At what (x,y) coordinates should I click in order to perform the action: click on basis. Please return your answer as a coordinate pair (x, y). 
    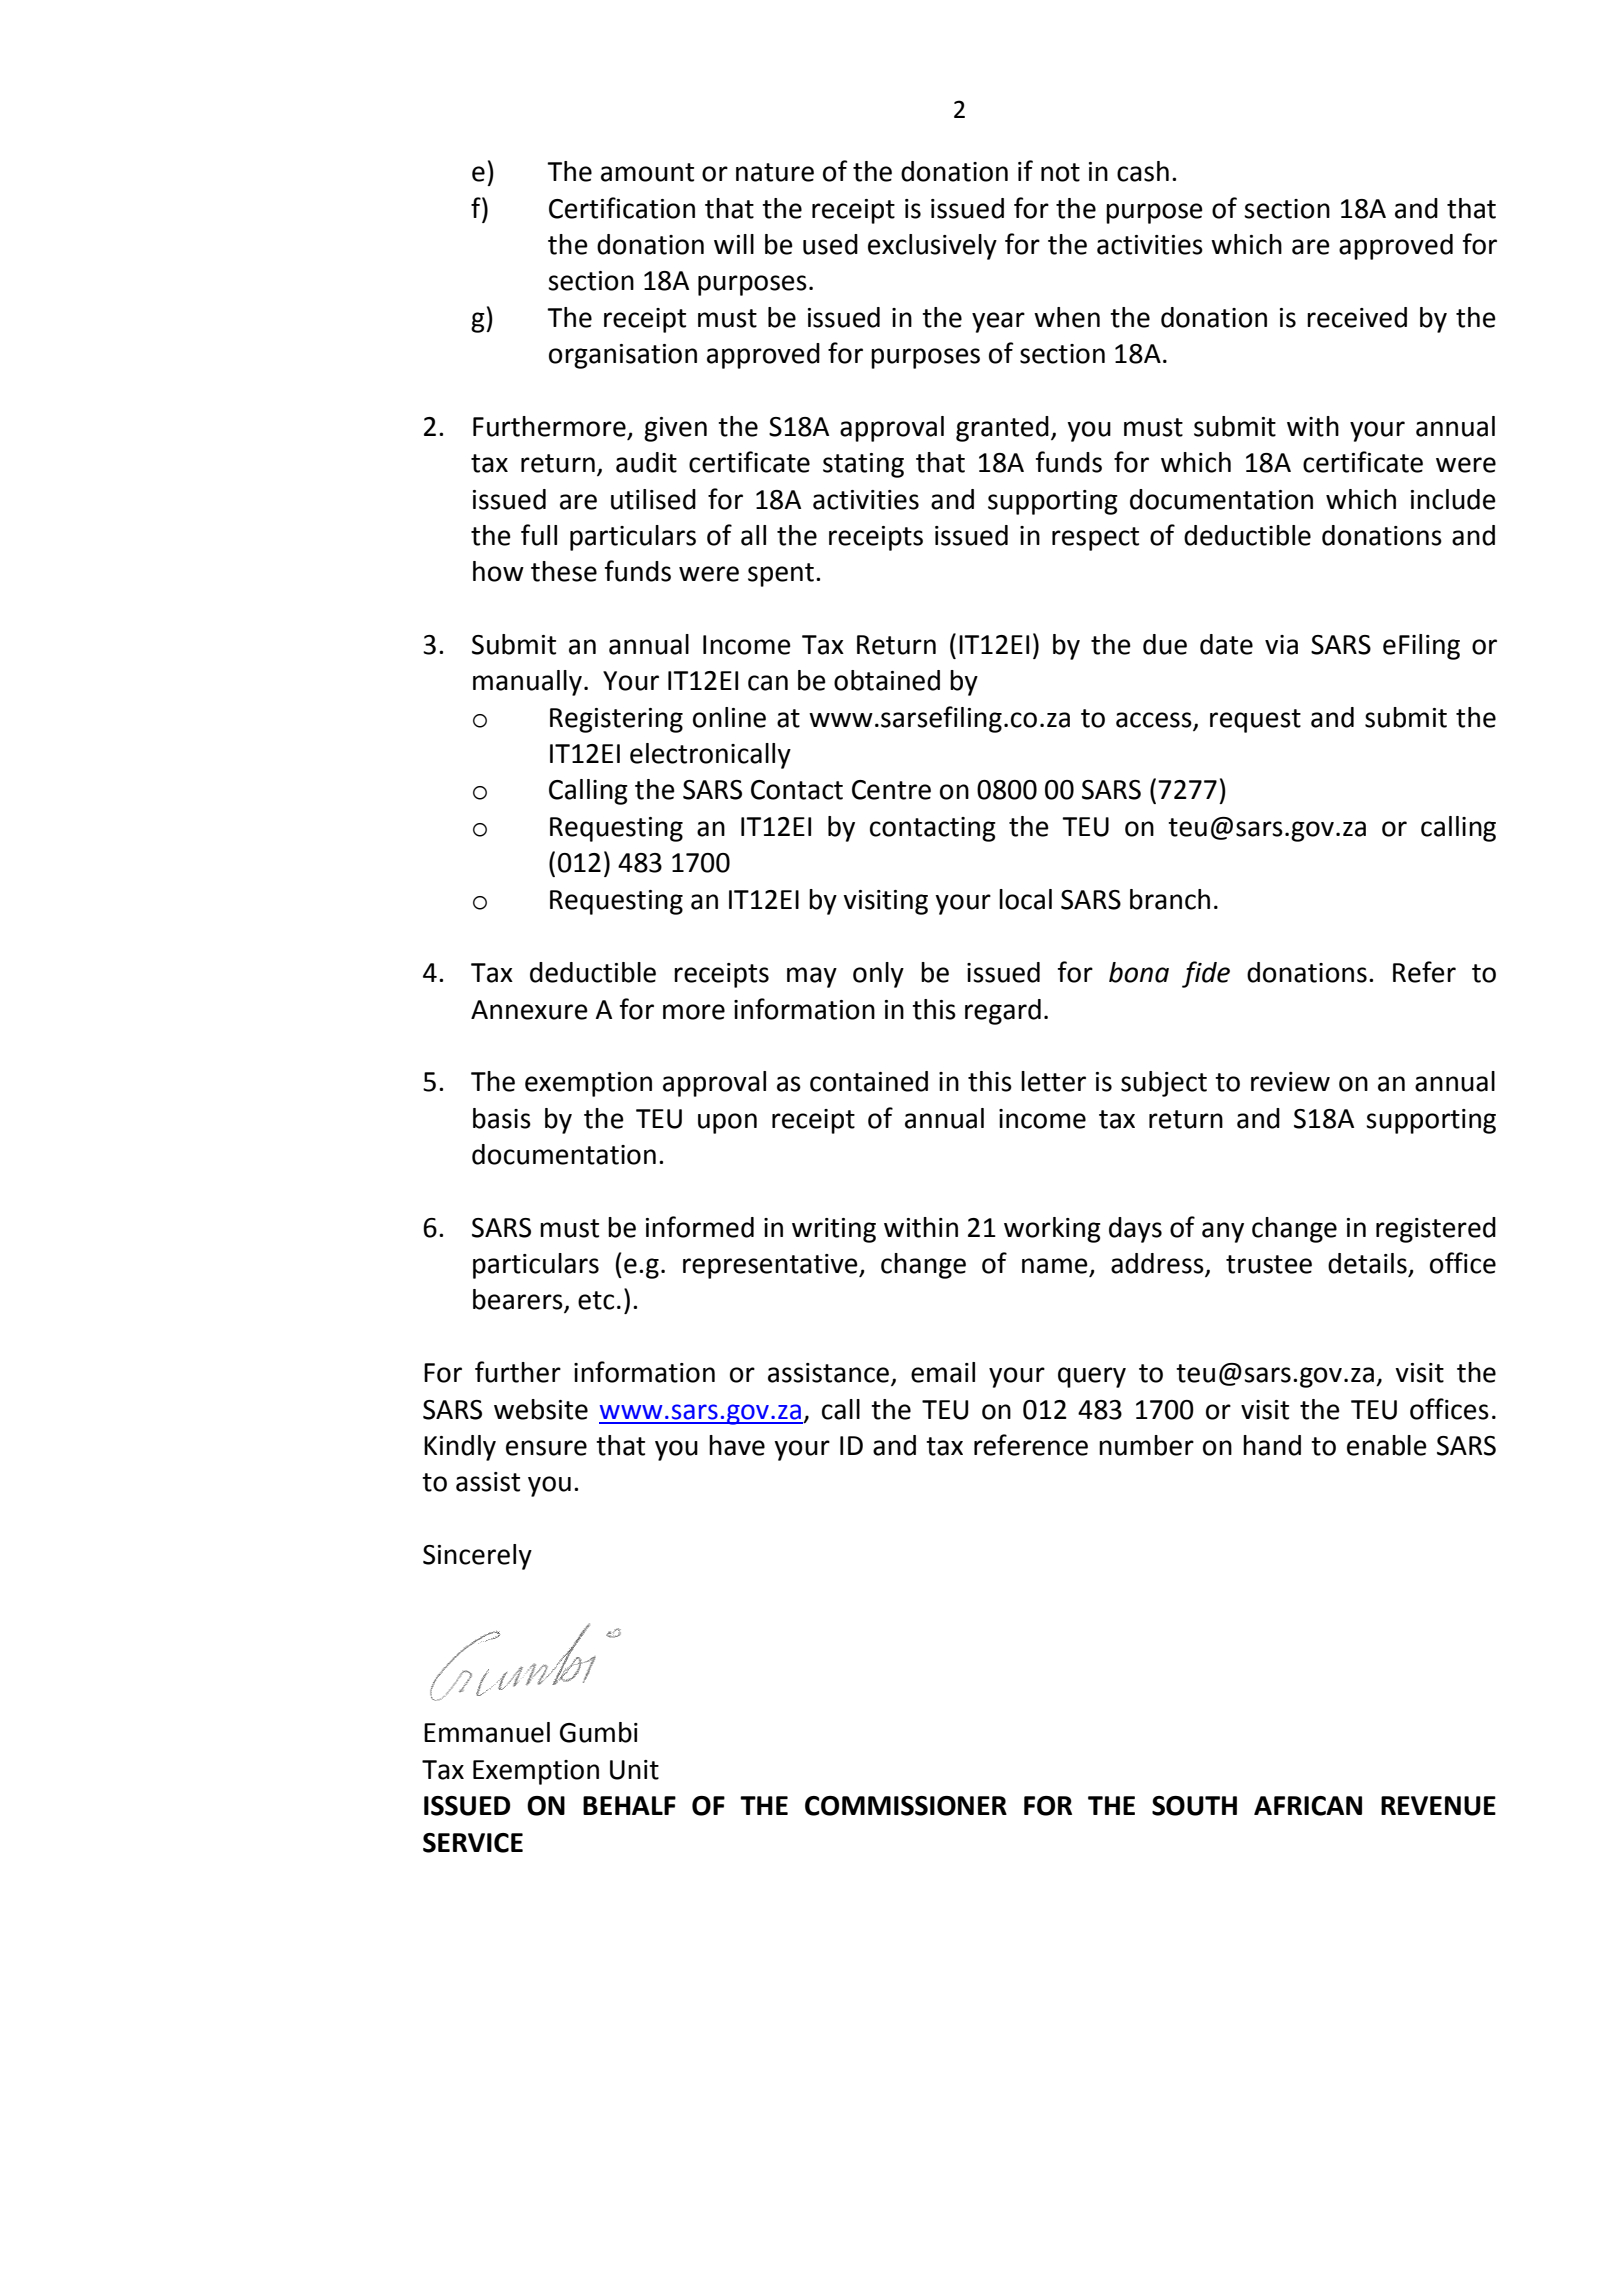
    Looking at the image, I should click on (502, 1118).
